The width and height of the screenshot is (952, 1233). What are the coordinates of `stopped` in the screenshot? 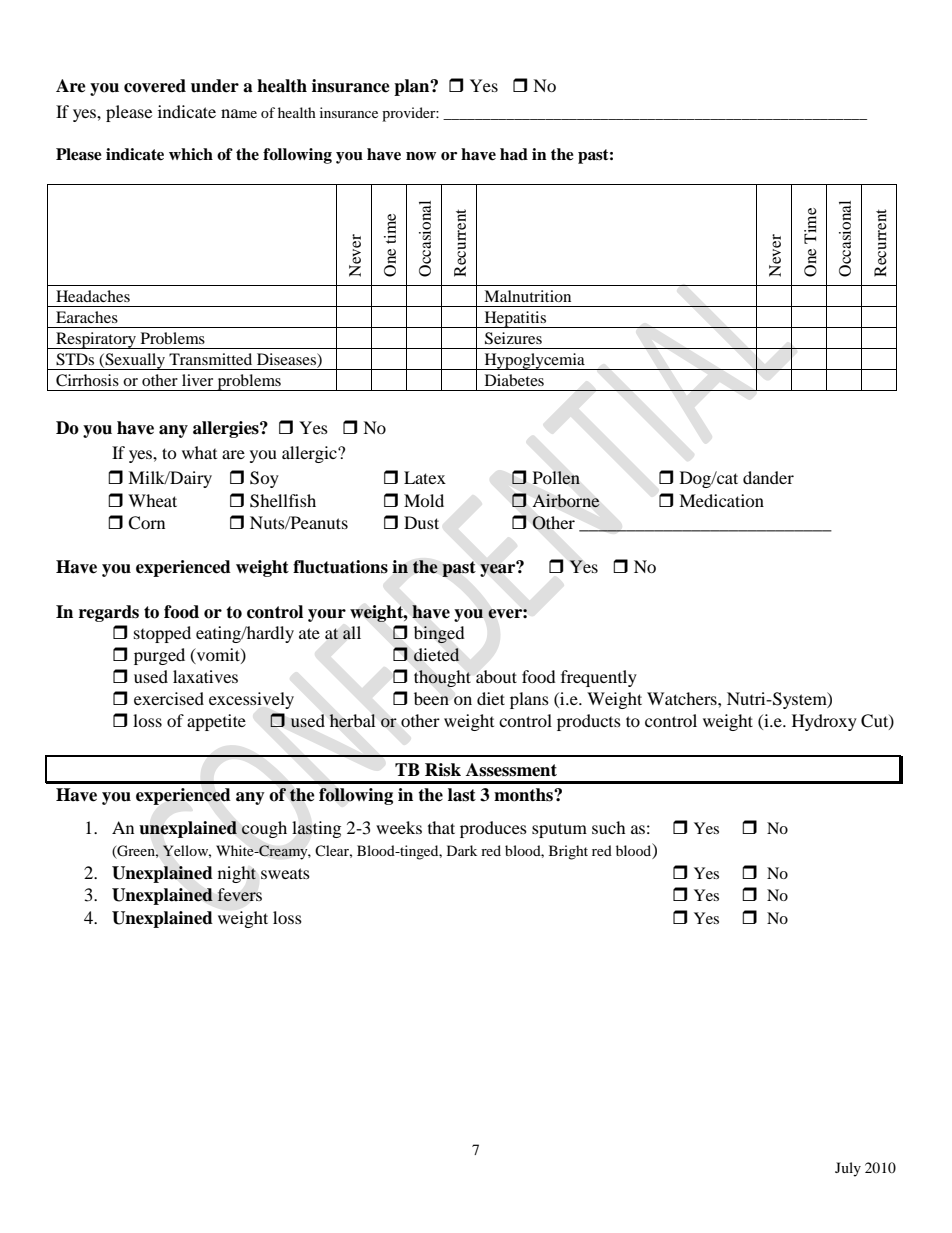 It's located at (162, 634).
